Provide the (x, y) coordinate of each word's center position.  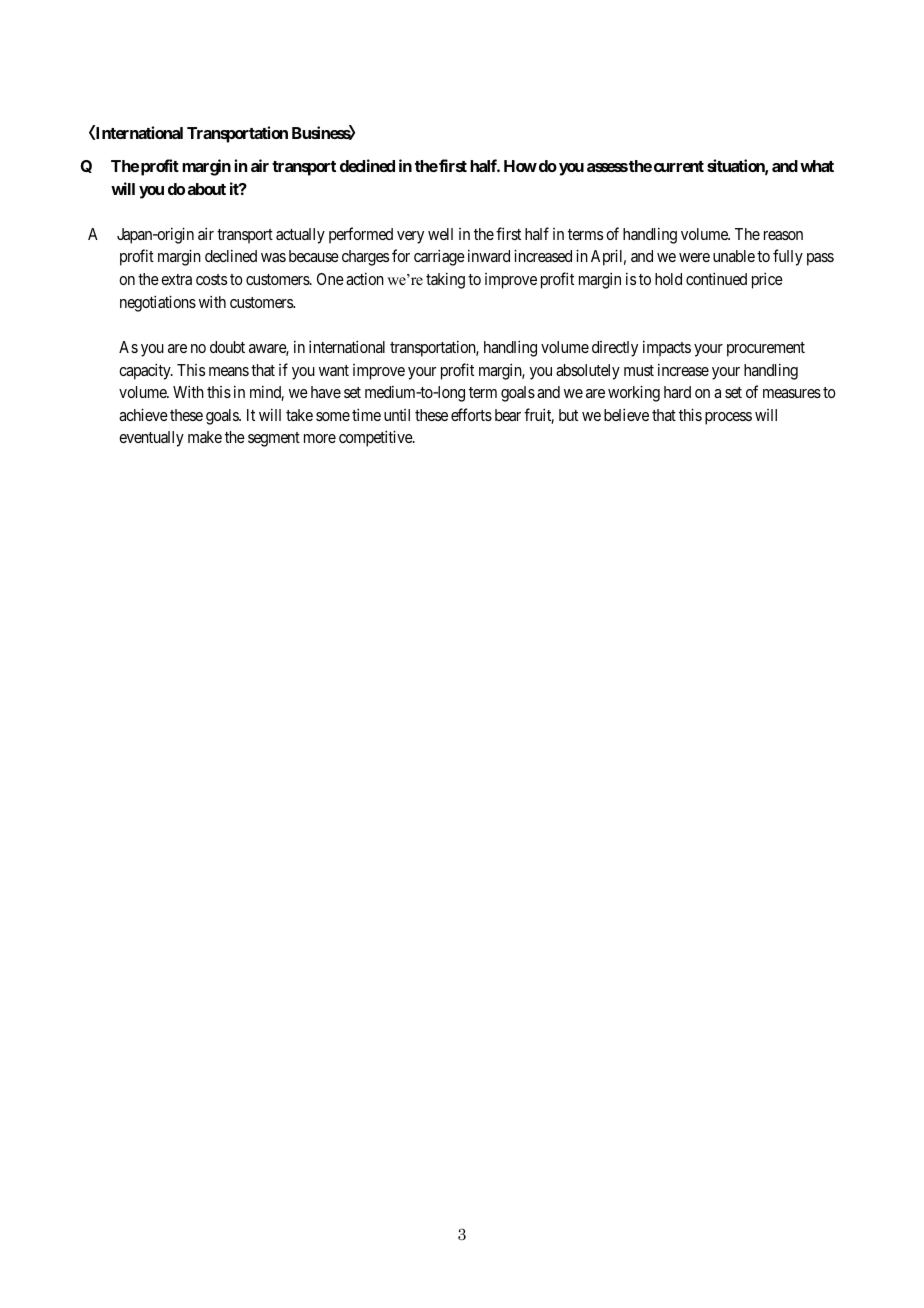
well (440, 234)
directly (615, 349)
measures (792, 393)
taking (445, 280)
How (520, 166)
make (205, 437)
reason (783, 235)
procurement (766, 349)
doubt (227, 347)
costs (211, 279)
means (229, 371)
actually (300, 236)
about (207, 189)
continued (716, 278)
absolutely (588, 372)
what (817, 166)
